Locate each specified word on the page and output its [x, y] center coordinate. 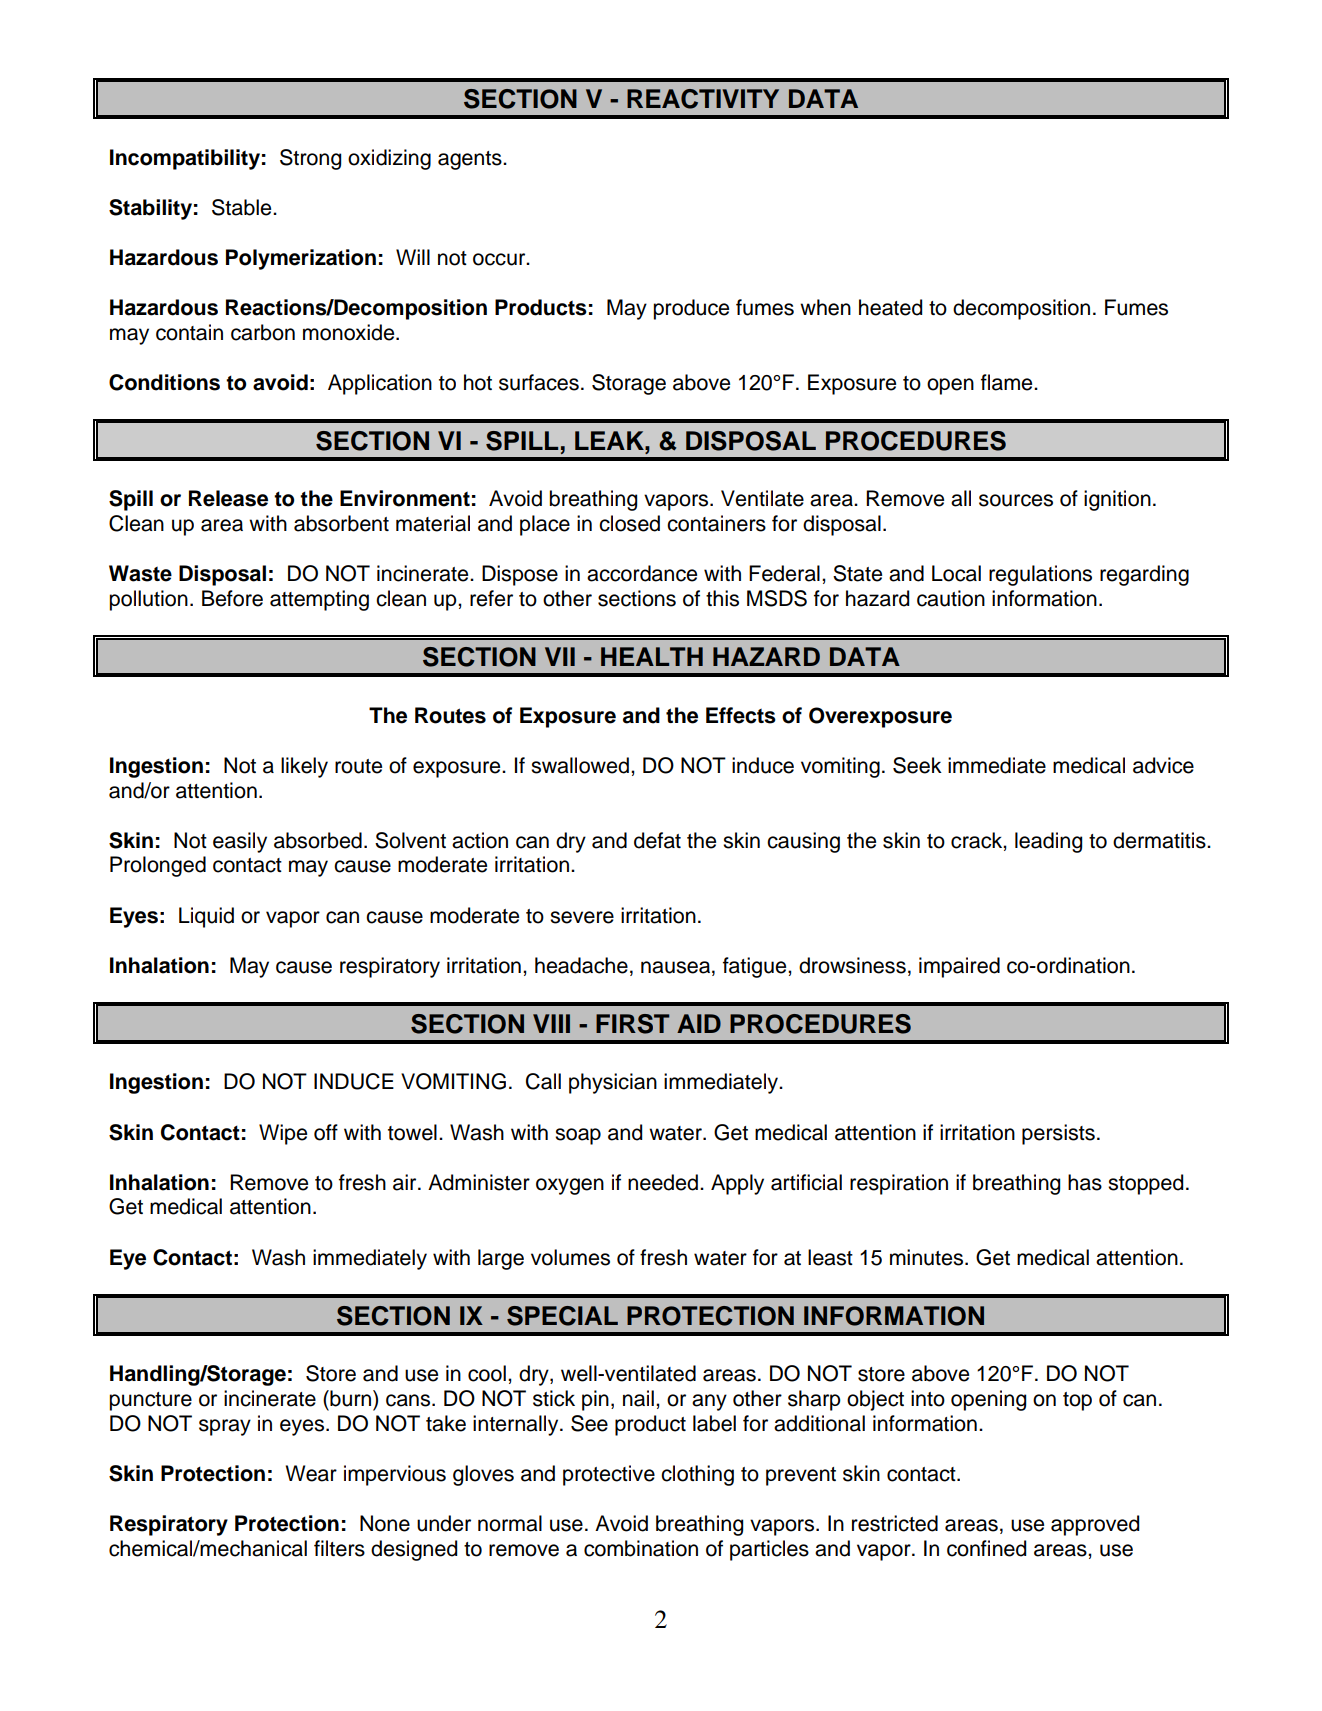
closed [629, 523]
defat [657, 840]
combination [641, 1548]
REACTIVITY [703, 99]
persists [1058, 1134]
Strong [310, 159]
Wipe [283, 1134]
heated [890, 307]
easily [240, 842]
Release [228, 498]
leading [1048, 842]
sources [1016, 500]
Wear [311, 1473]
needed [663, 1182]
